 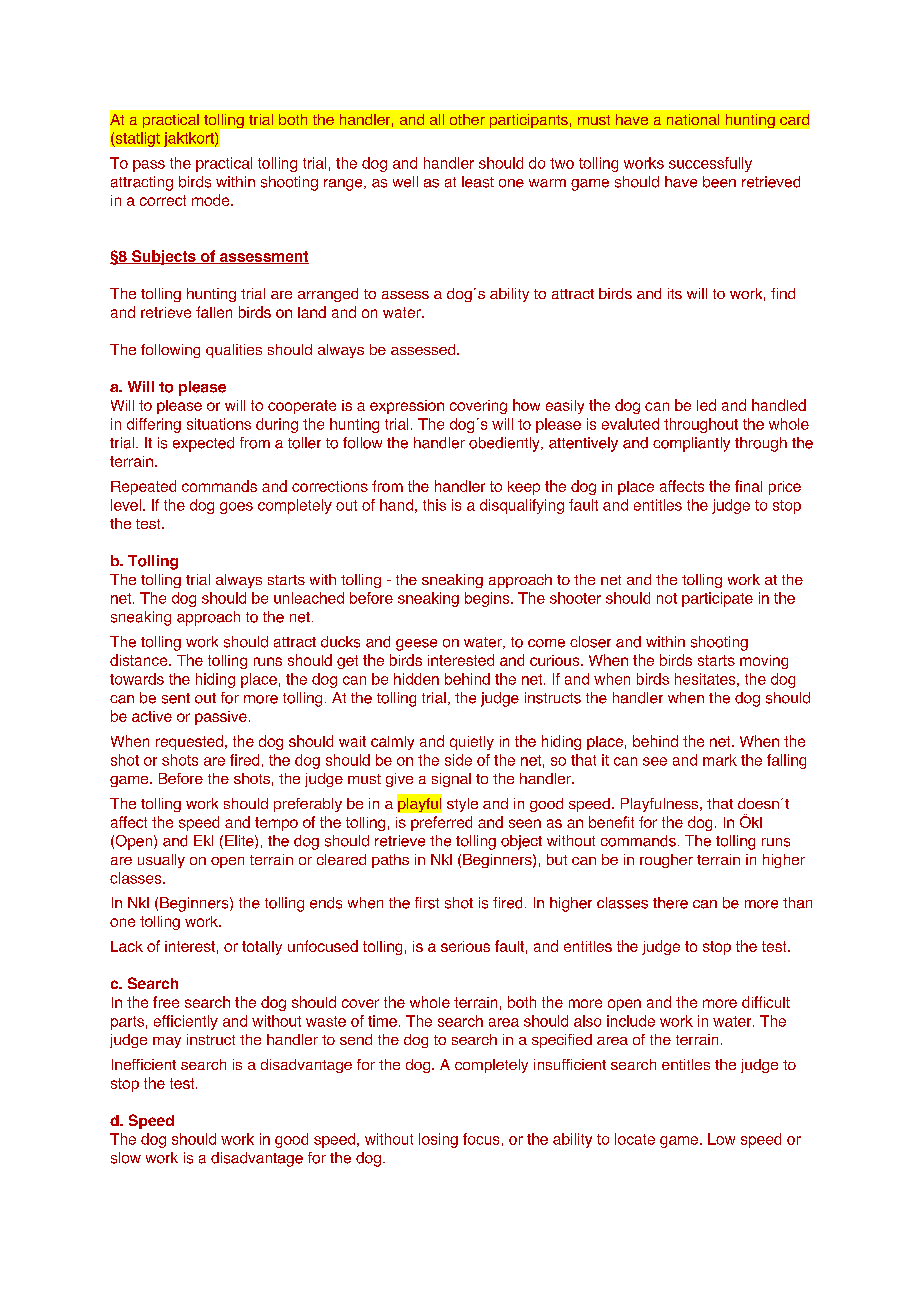 What do you see at coordinates (720, 760) in the page?
I see `mark` at bounding box center [720, 760].
